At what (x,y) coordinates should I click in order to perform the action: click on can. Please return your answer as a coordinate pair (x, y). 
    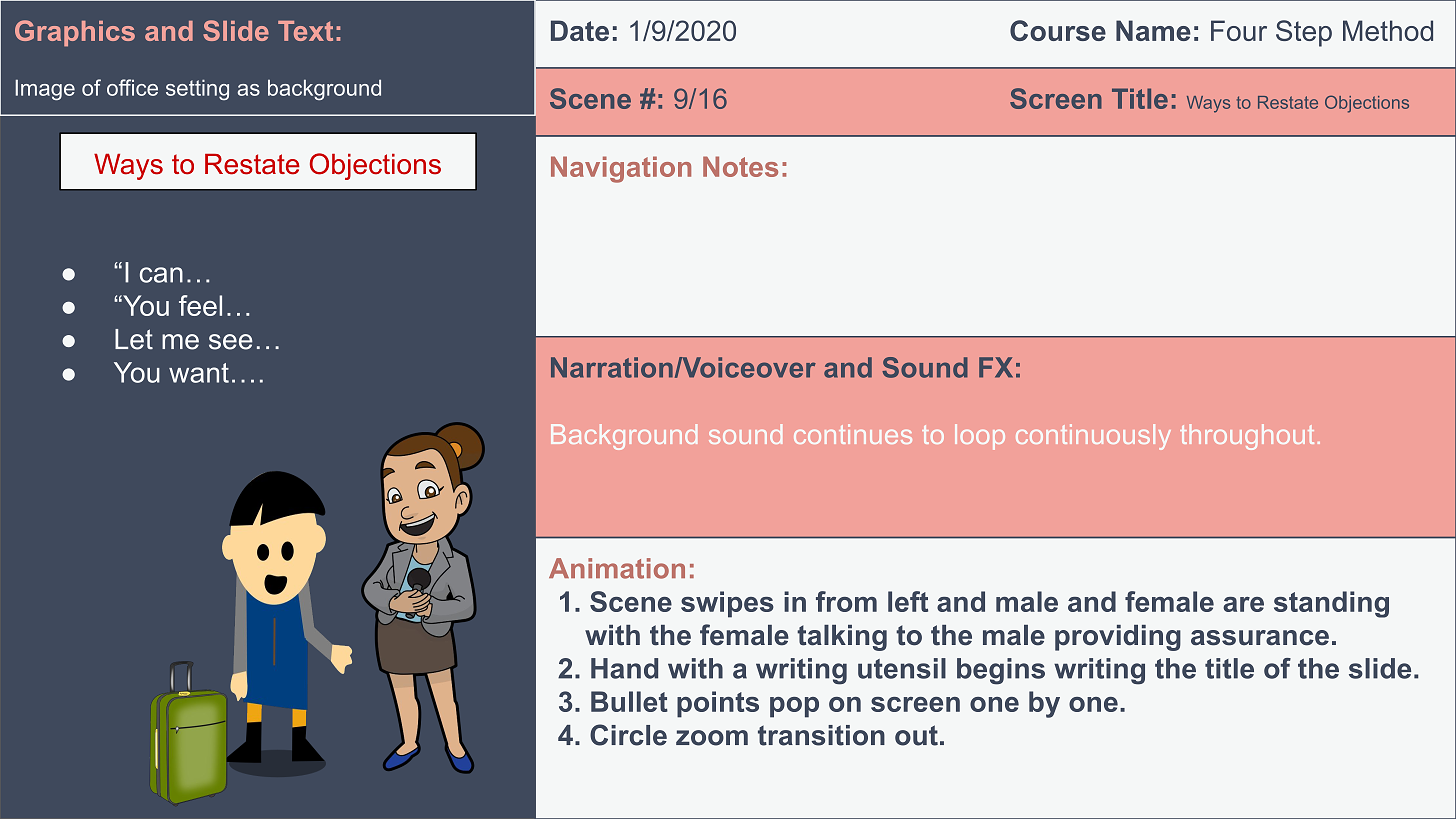
    Looking at the image, I should click on (161, 275).
